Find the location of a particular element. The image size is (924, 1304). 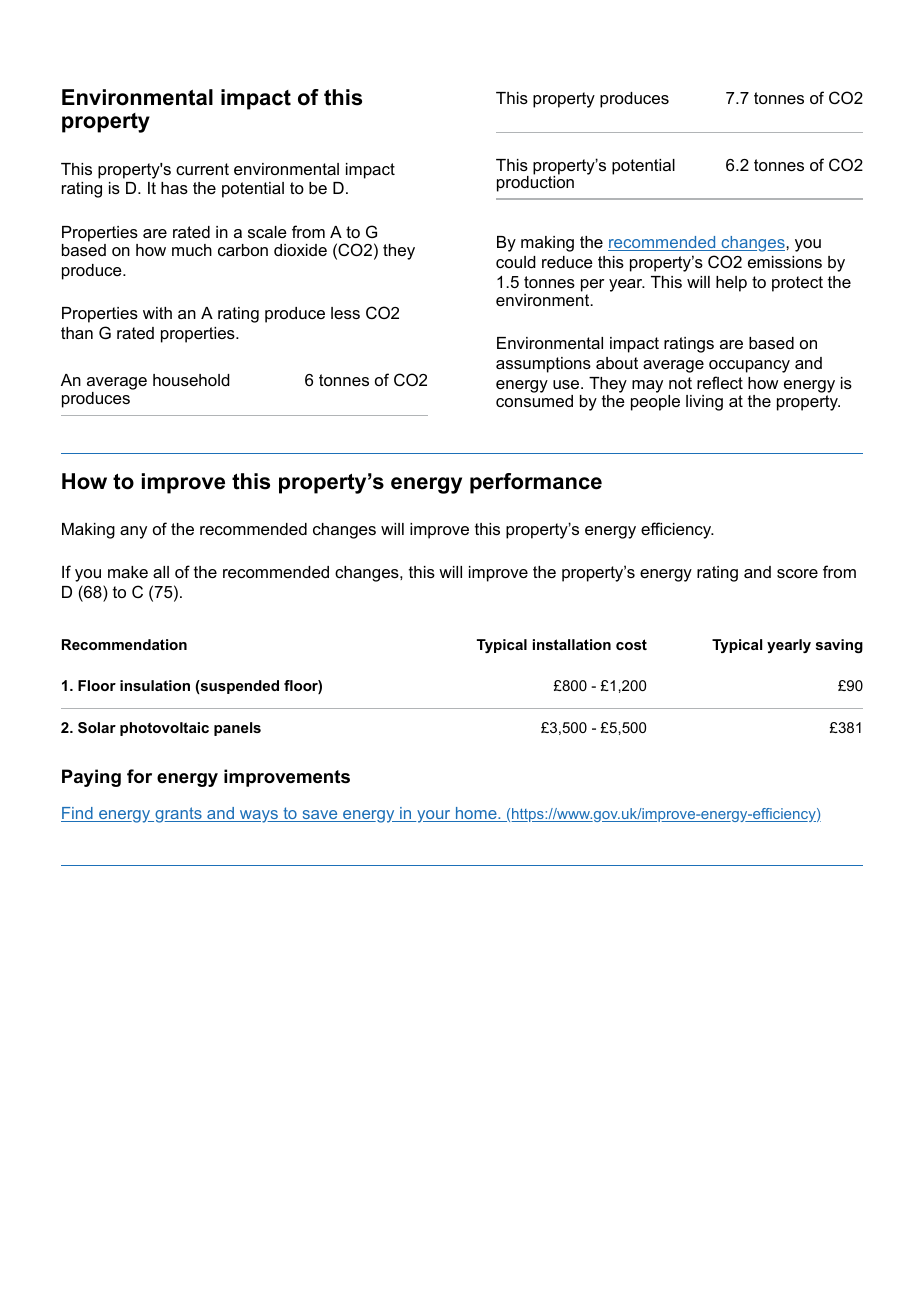

installation is located at coordinates (572, 644).
